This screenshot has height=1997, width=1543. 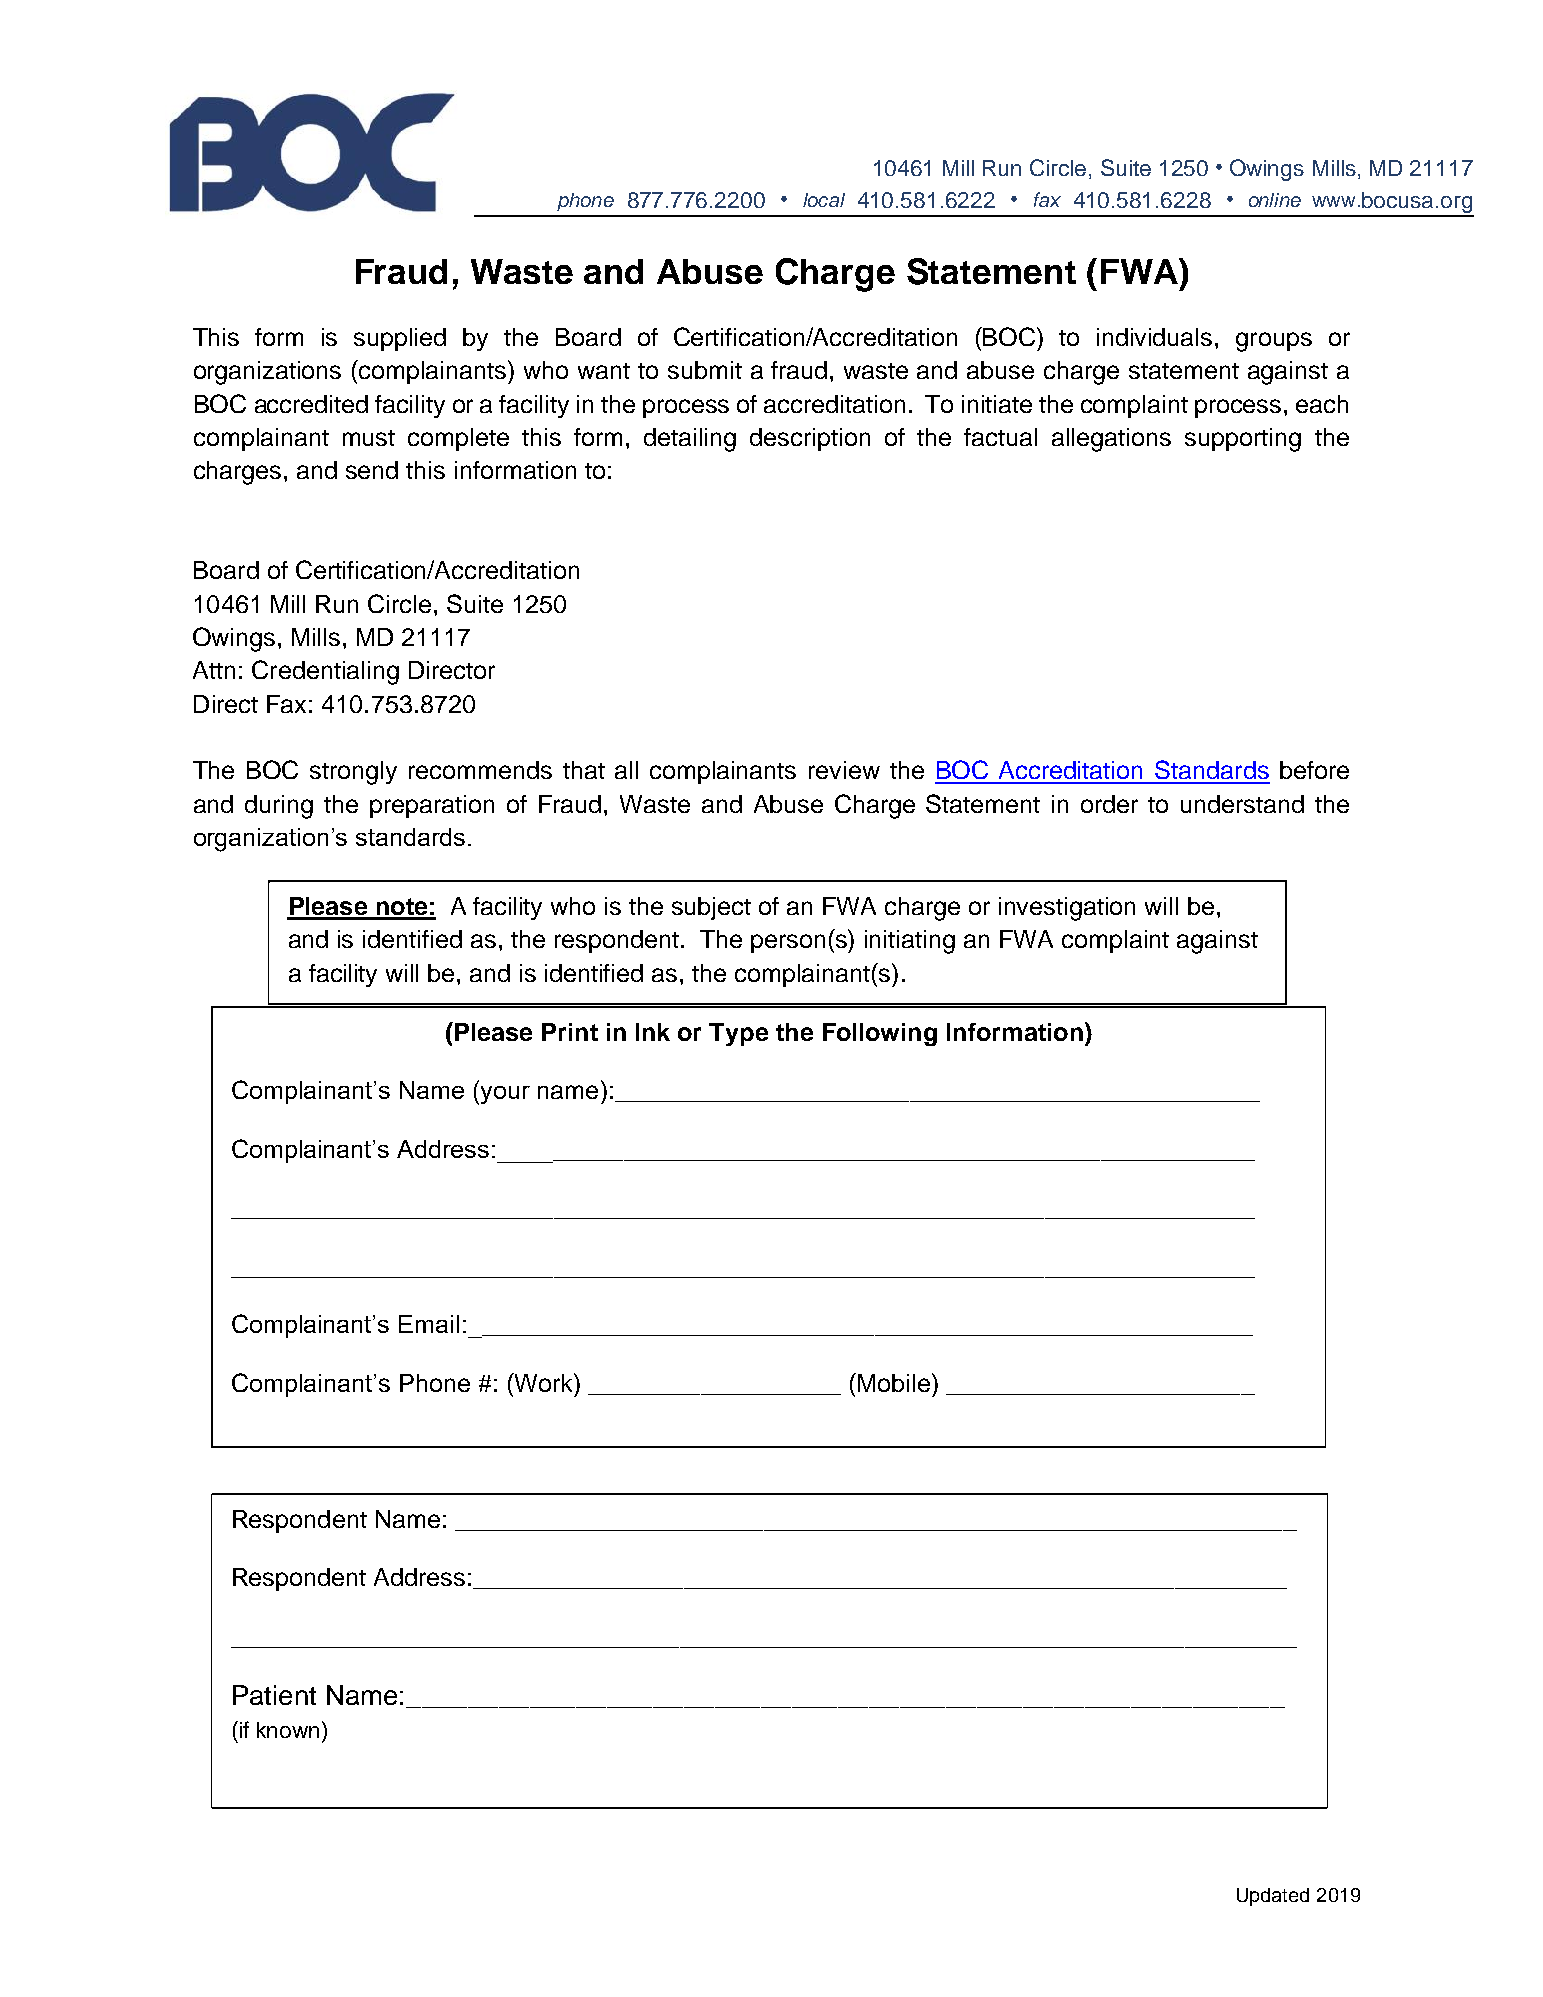 What do you see at coordinates (274, 1695) in the screenshot?
I see `Patient` at bounding box center [274, 1695].
